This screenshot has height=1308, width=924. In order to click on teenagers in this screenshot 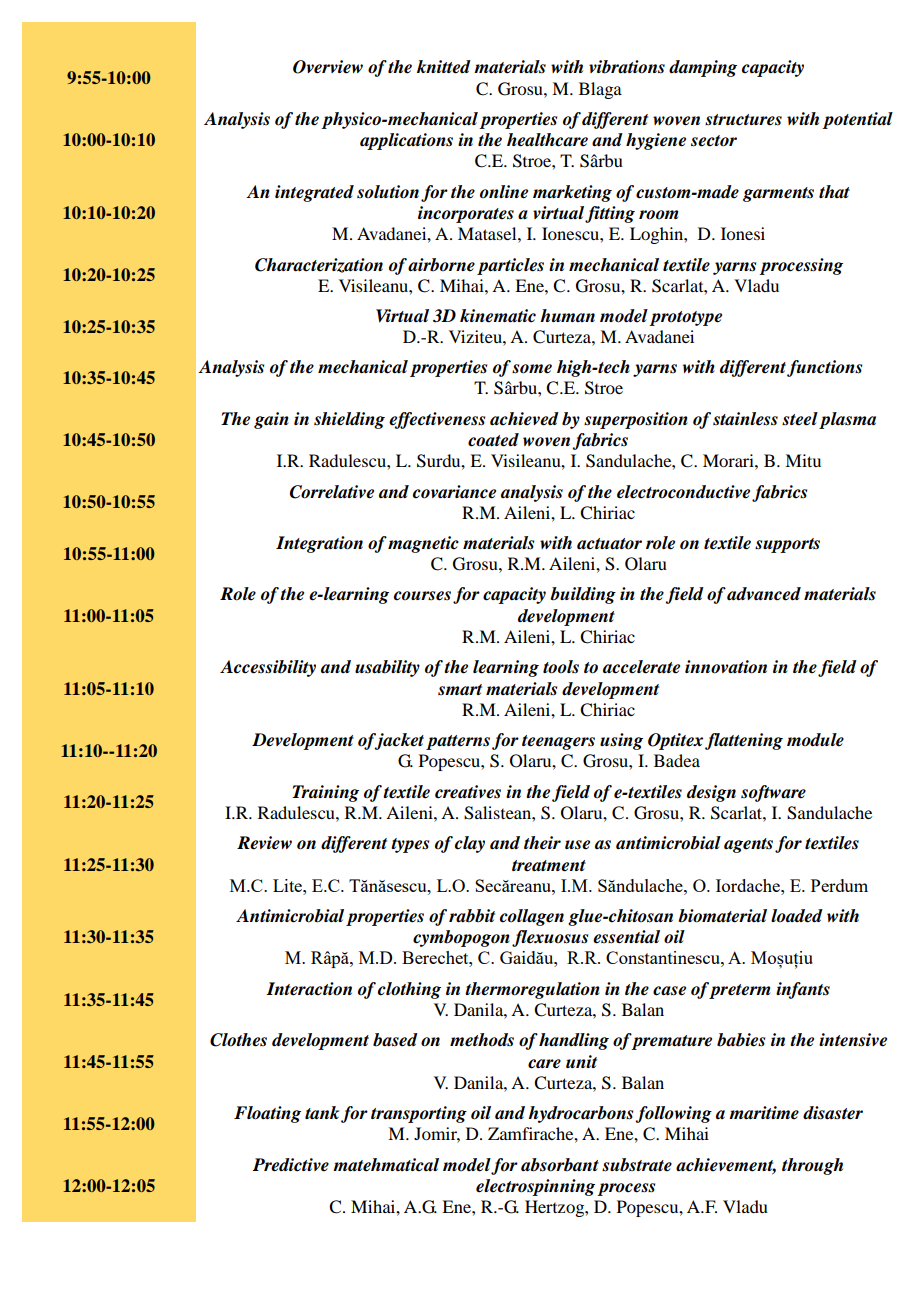, I will do `click(558, 742)`.
